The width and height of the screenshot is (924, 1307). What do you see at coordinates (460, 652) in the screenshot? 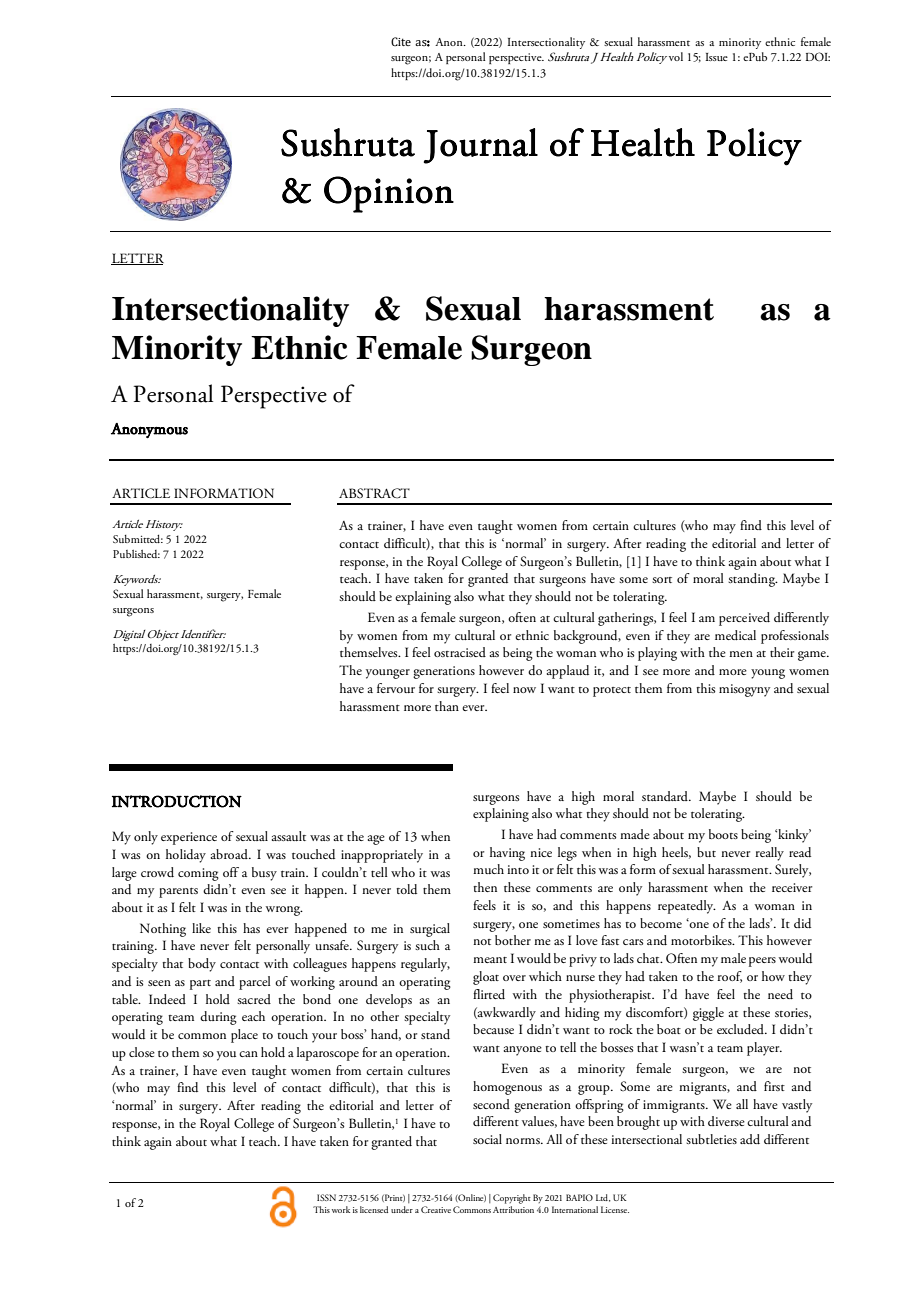
I see `ostracised` at bounding box center [460, 652].
